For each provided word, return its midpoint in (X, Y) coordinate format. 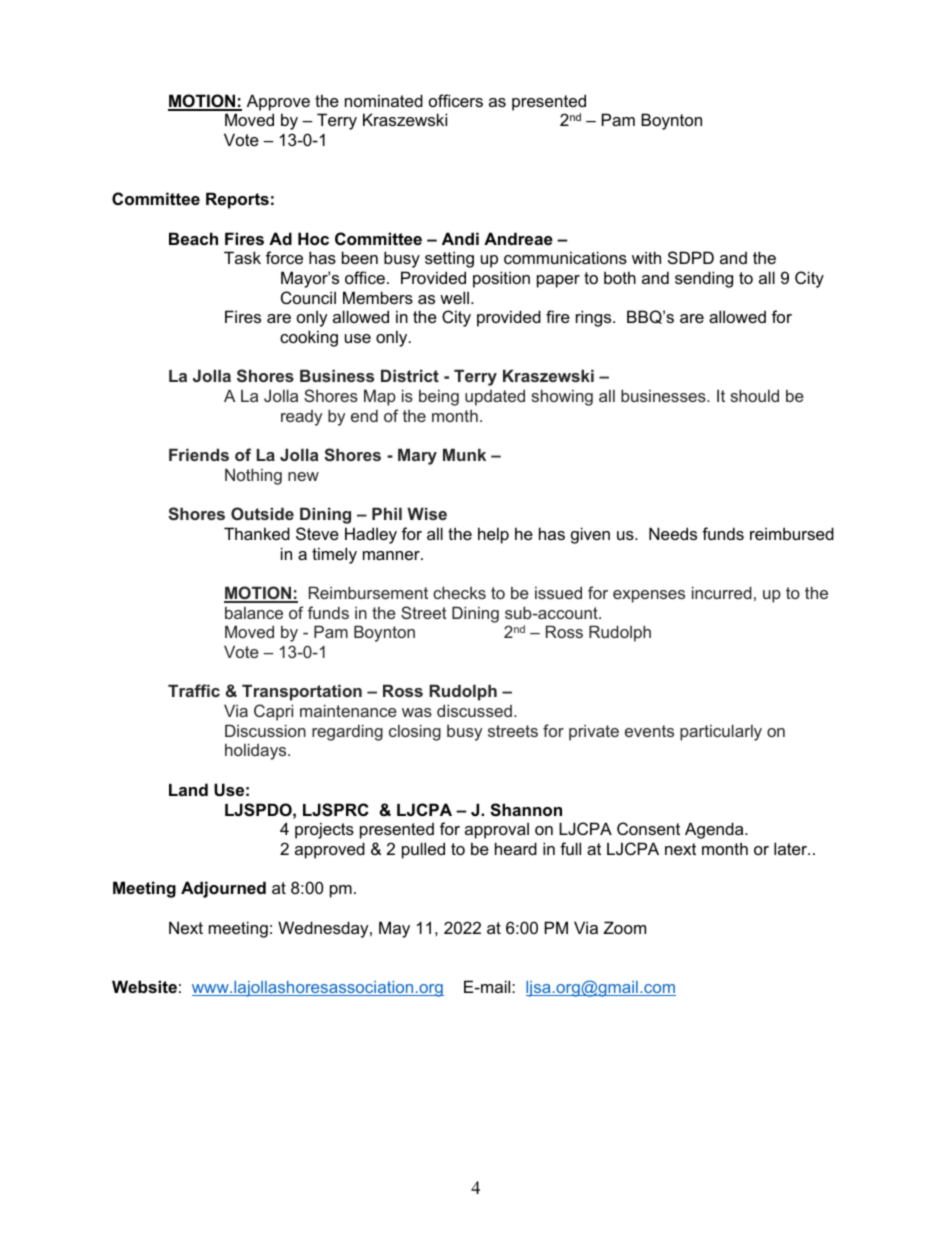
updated (495, 397)
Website (144, 986)
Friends (199, 454)
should (754, 395)
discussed (474, 710)
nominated (384, 100)
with (646, 257)
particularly (721, 732)
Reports (237, 200)
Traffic (194, 690)
